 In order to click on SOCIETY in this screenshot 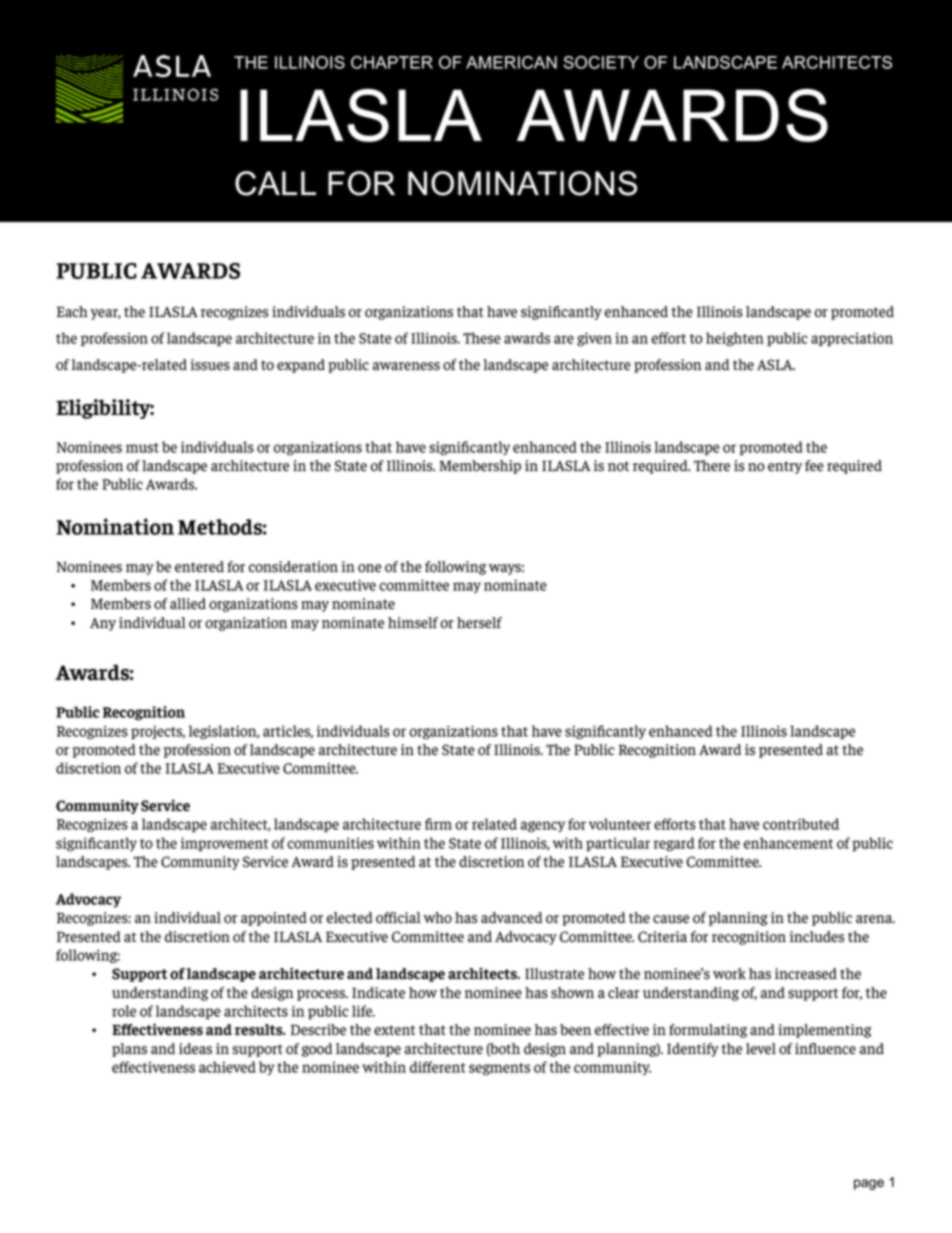, I will do `click(601, 62)`.
